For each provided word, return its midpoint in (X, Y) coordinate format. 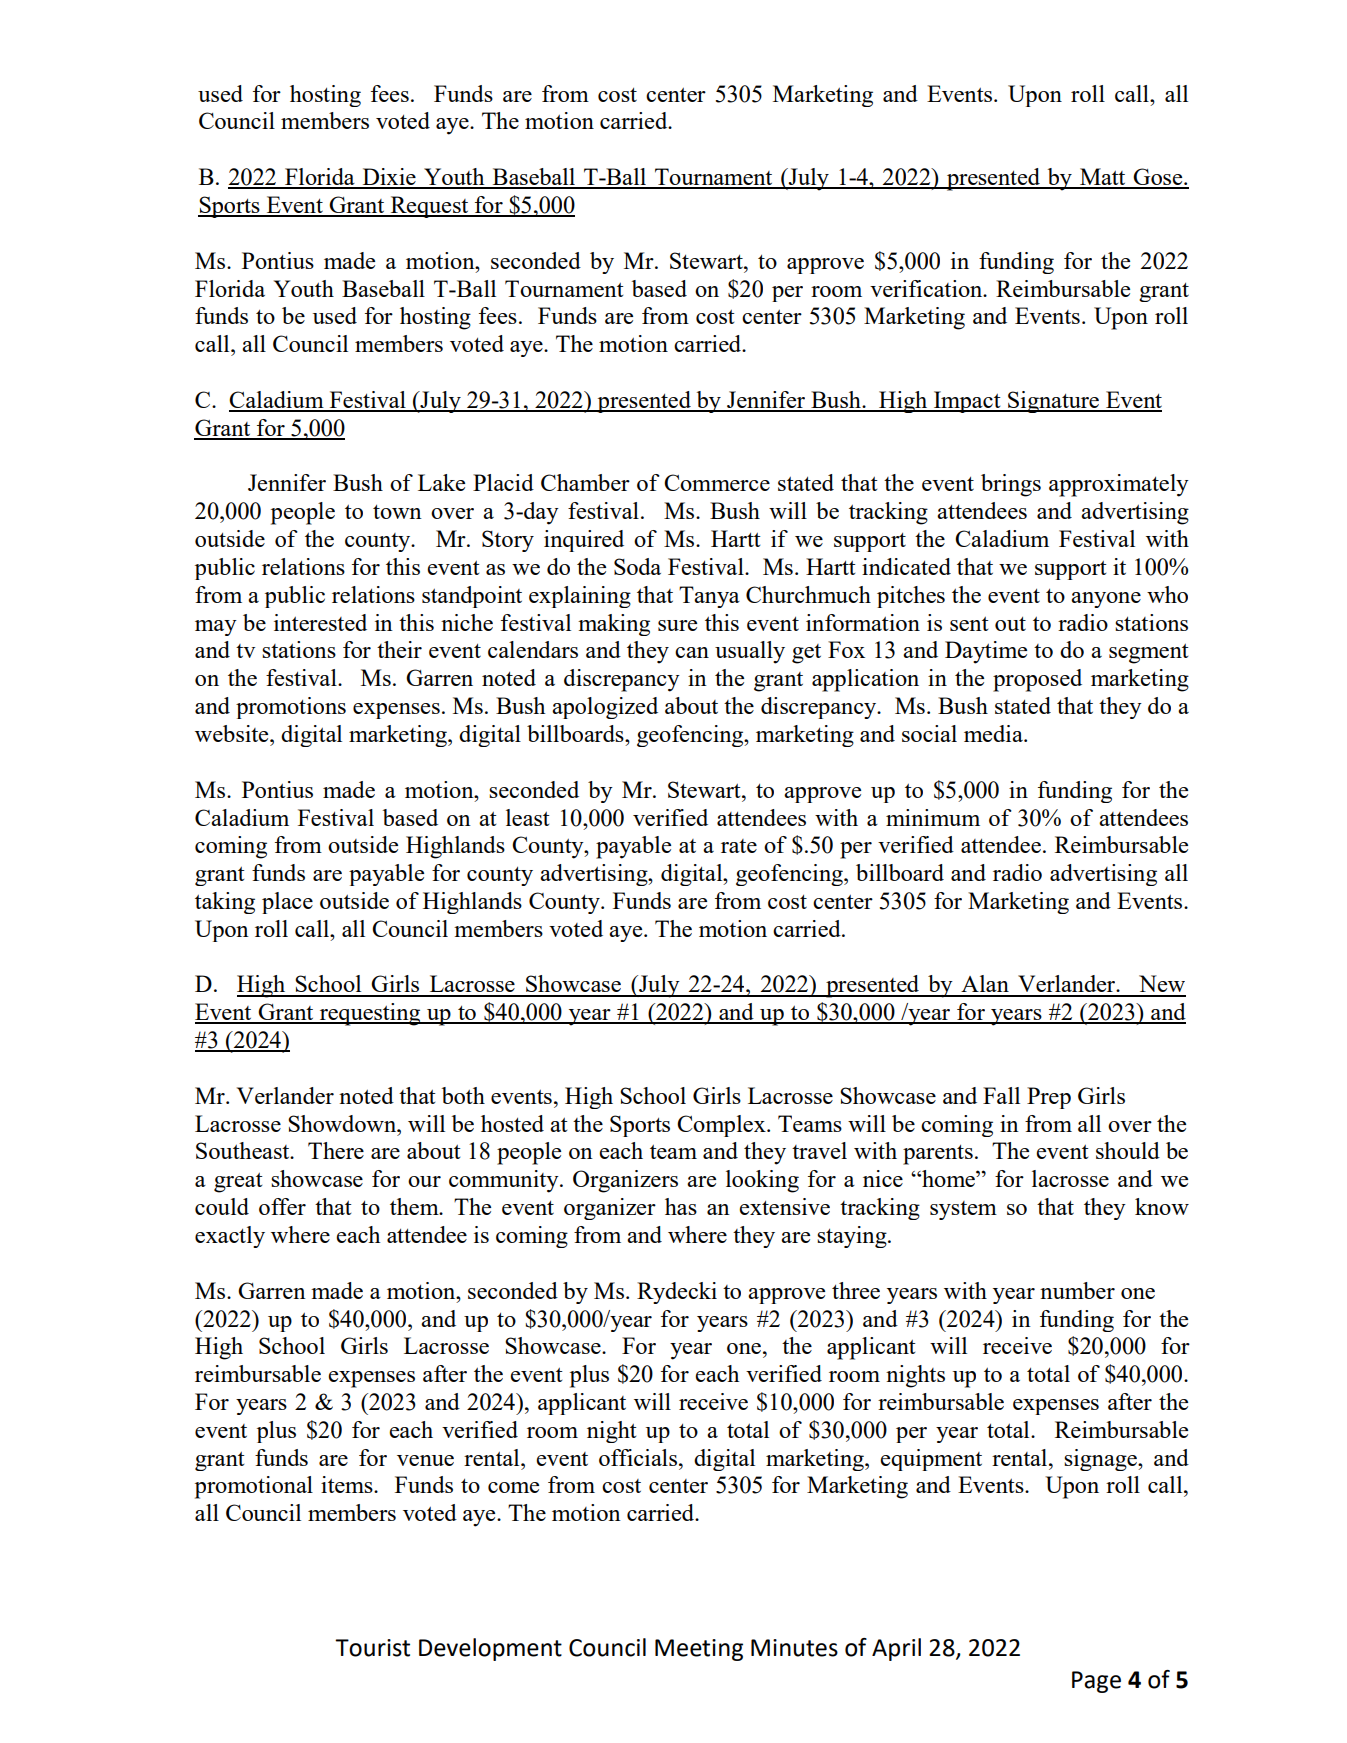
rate (739, 846)
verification (927, 288)
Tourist (372, 1648)
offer (282, 1206)
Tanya (709, 597)
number (1077, 1290)
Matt (1103, 178)
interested (320, 622)
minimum (933, 817)
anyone (1106, 600)
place (287, 903)
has (681, 1206)
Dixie (389, 178)
